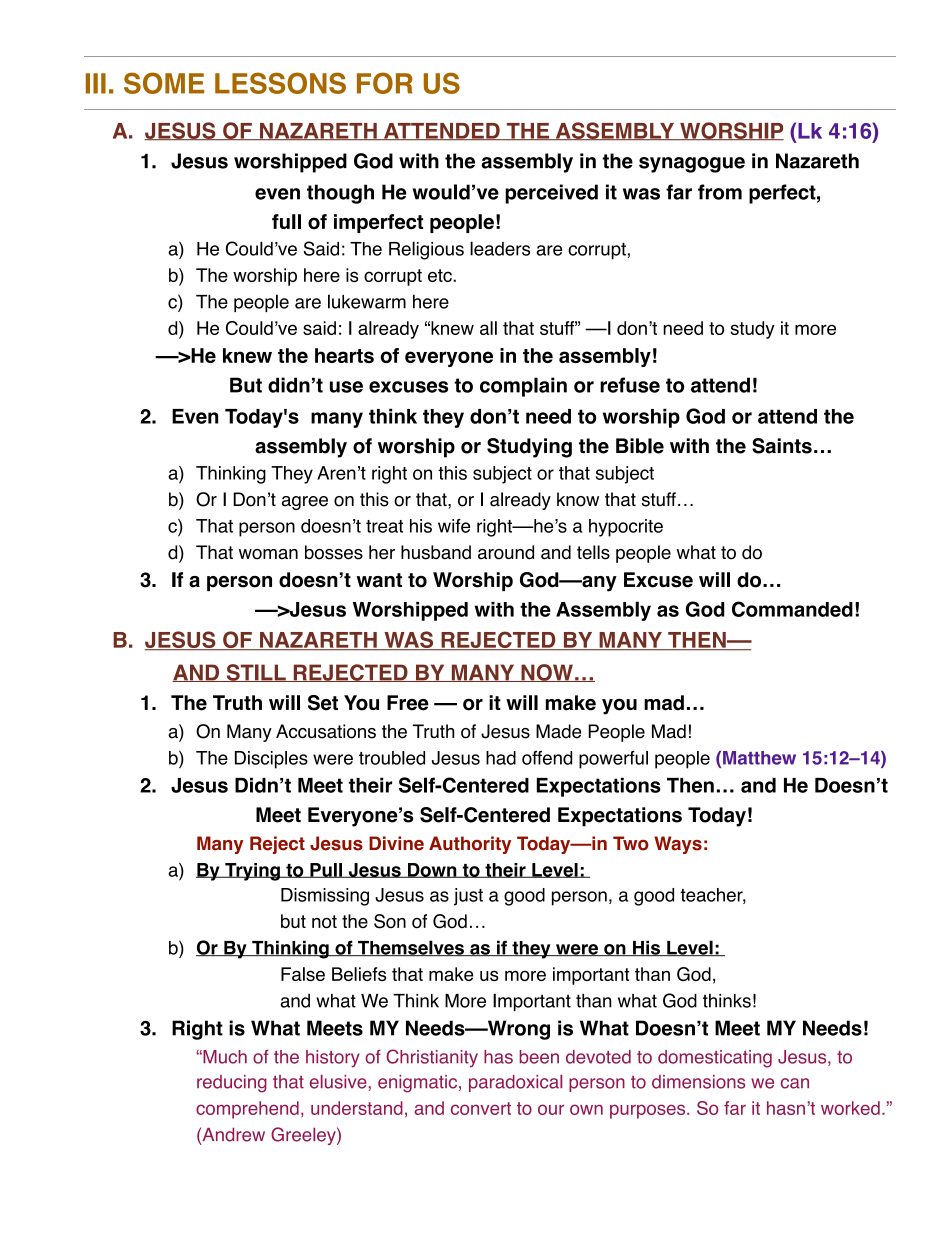 The image size is (952, 1233). Describe the element at coordinates (795, 1083) in the screenshot. I see `can` at that location.
